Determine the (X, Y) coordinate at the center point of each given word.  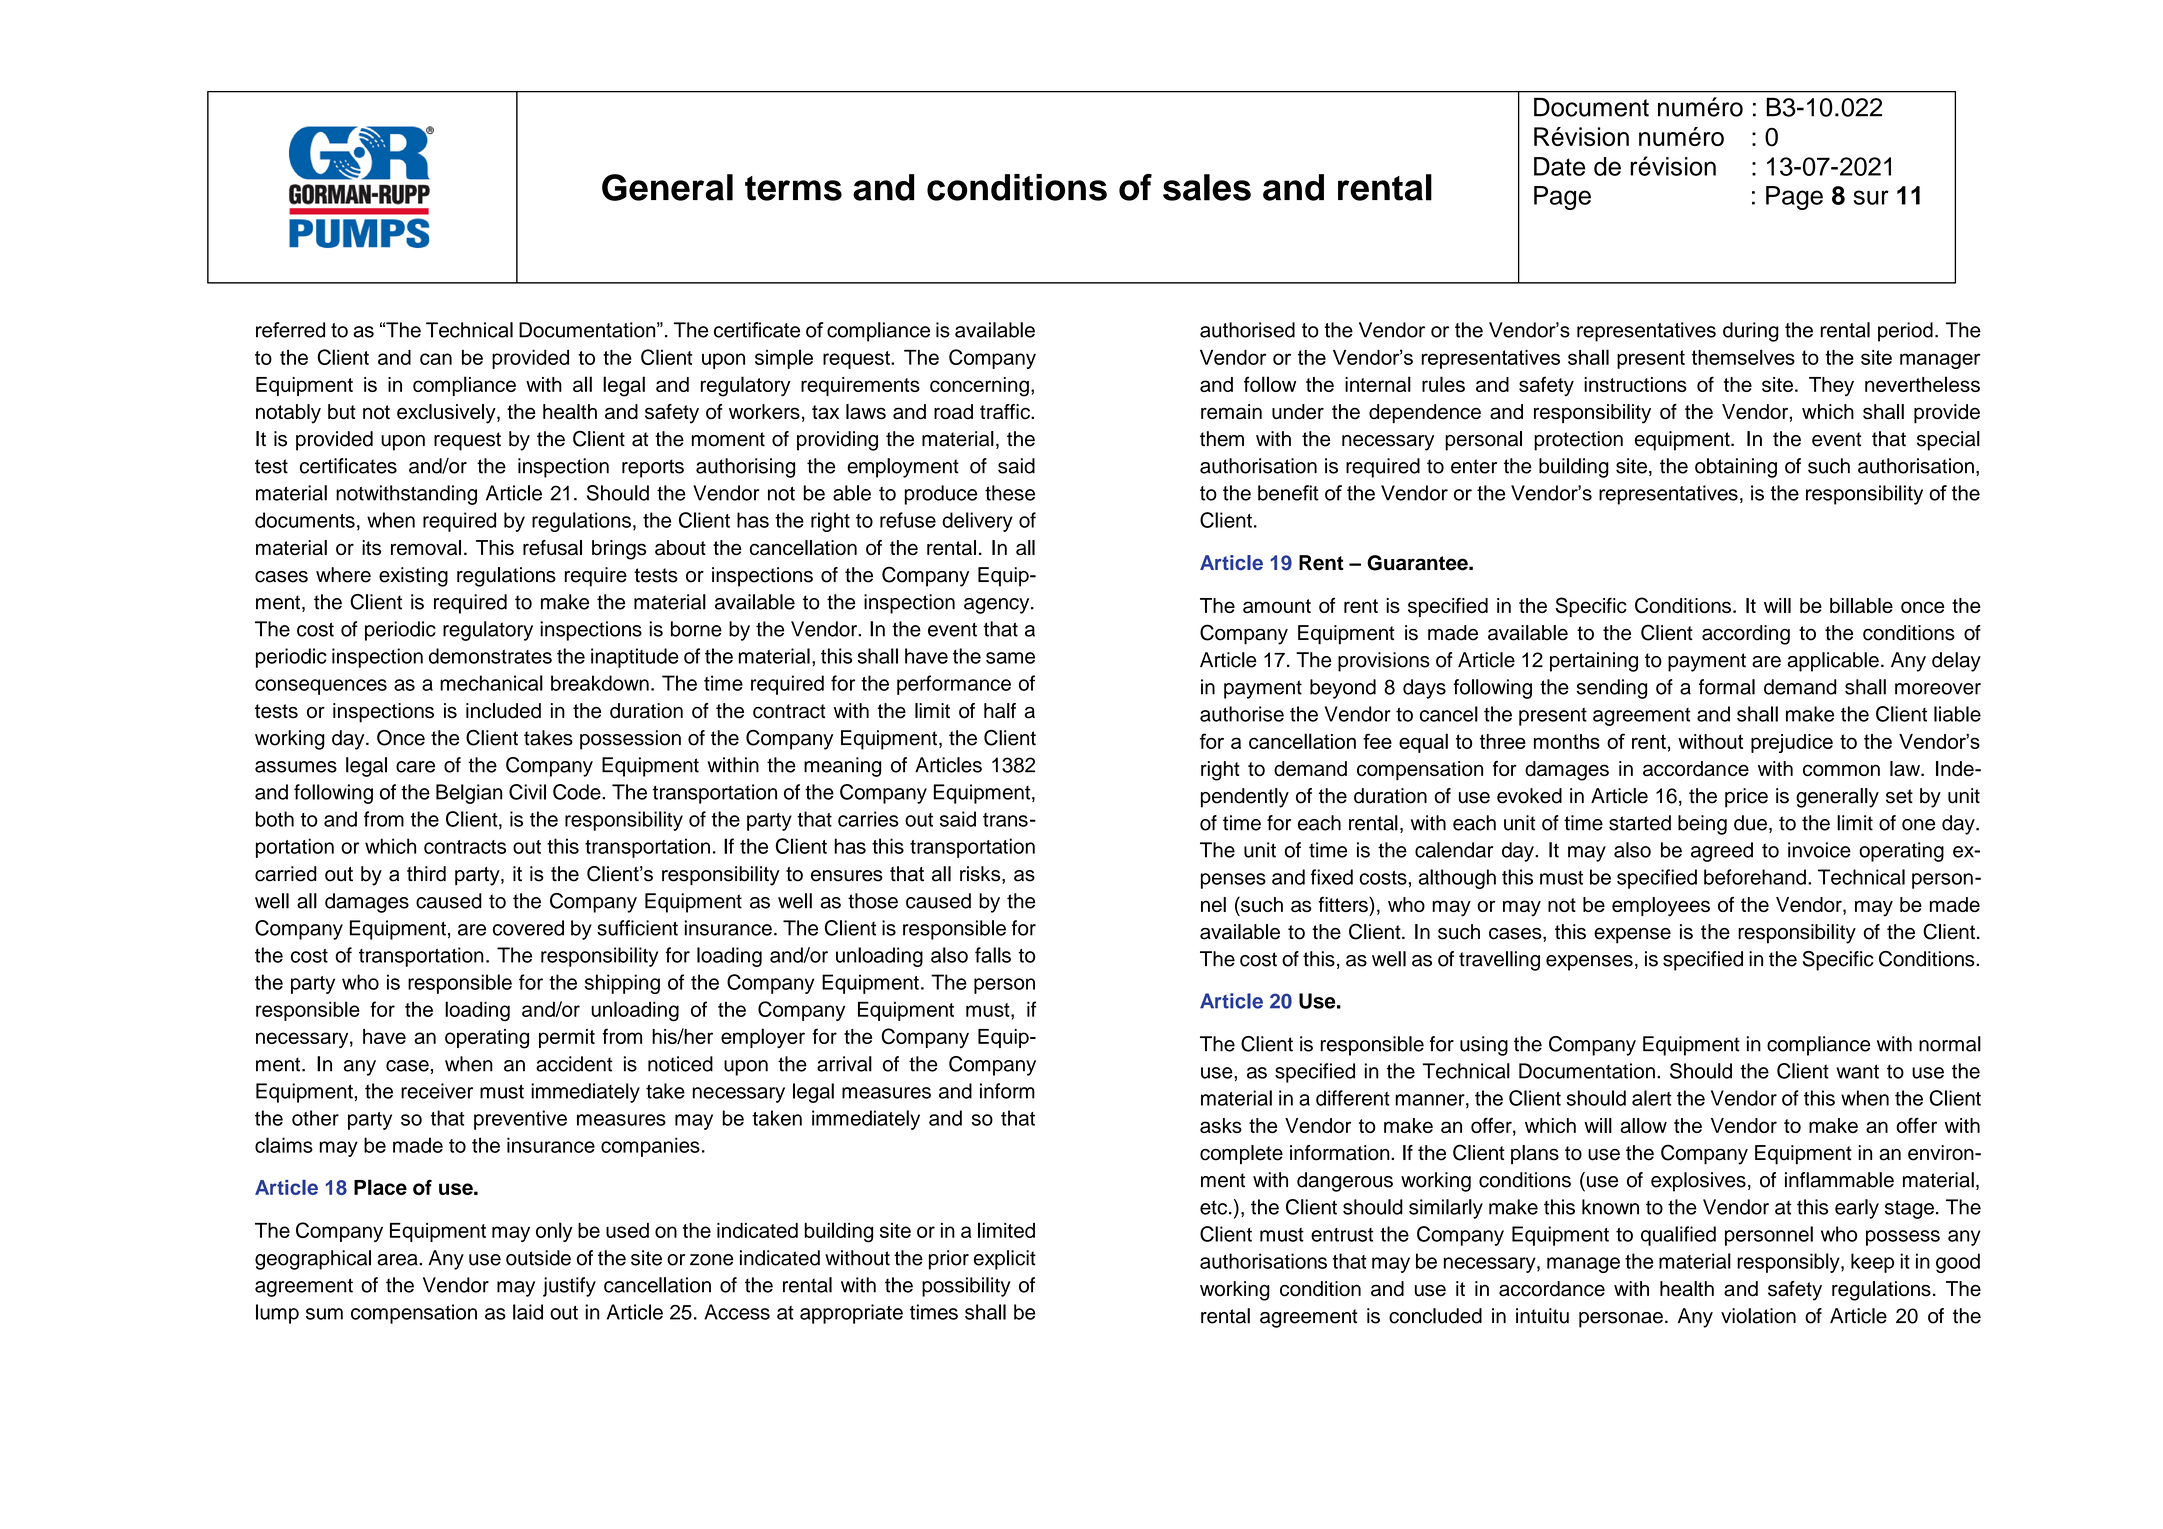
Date (1559, 166)
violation (1758, 1316)
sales (1207, 187)
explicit (1004, 1260)
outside (538, 1258)
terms (793, 188)
